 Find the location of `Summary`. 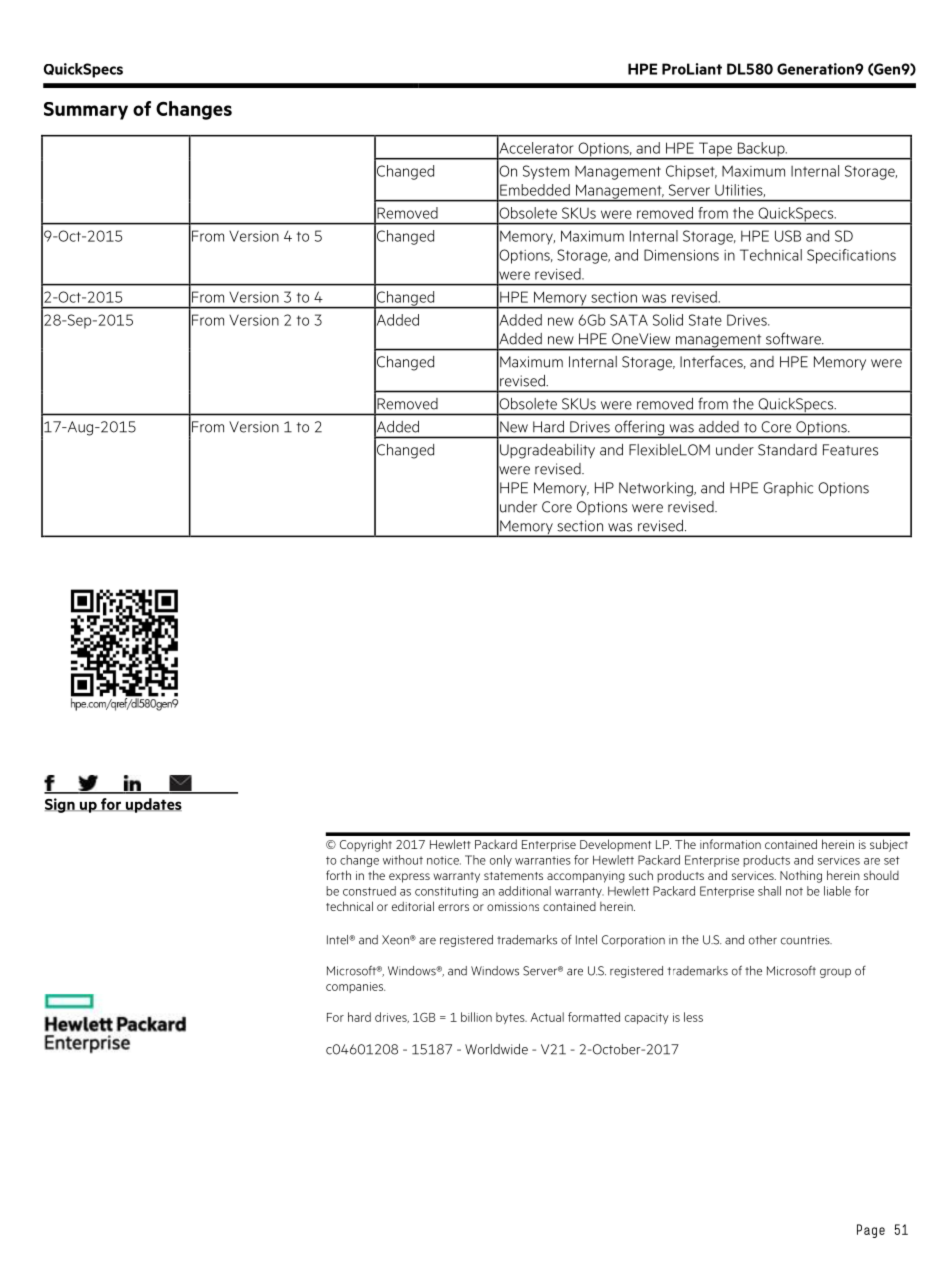

Summary is located at coordinates (86, 111).
